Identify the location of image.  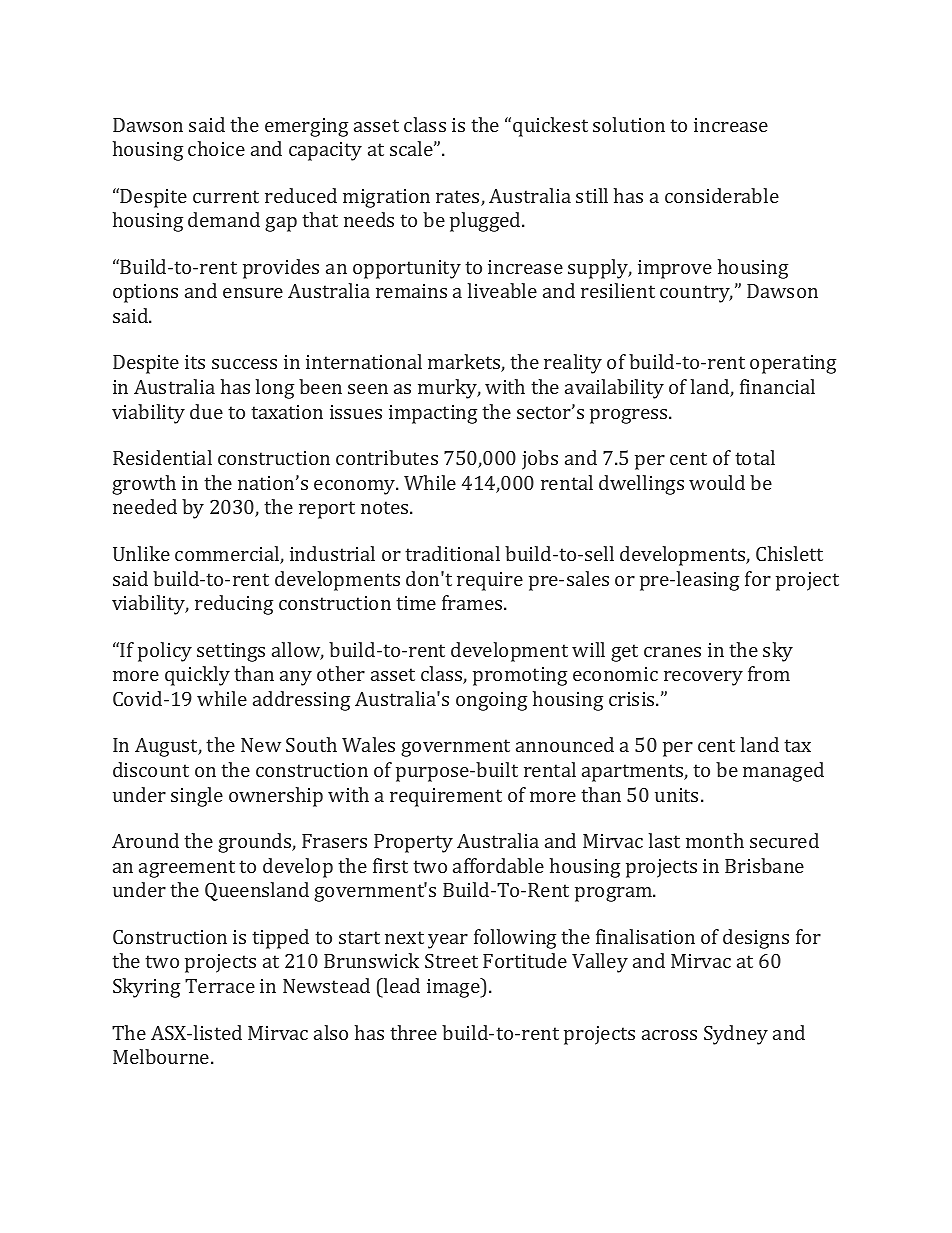
(454, 988).
